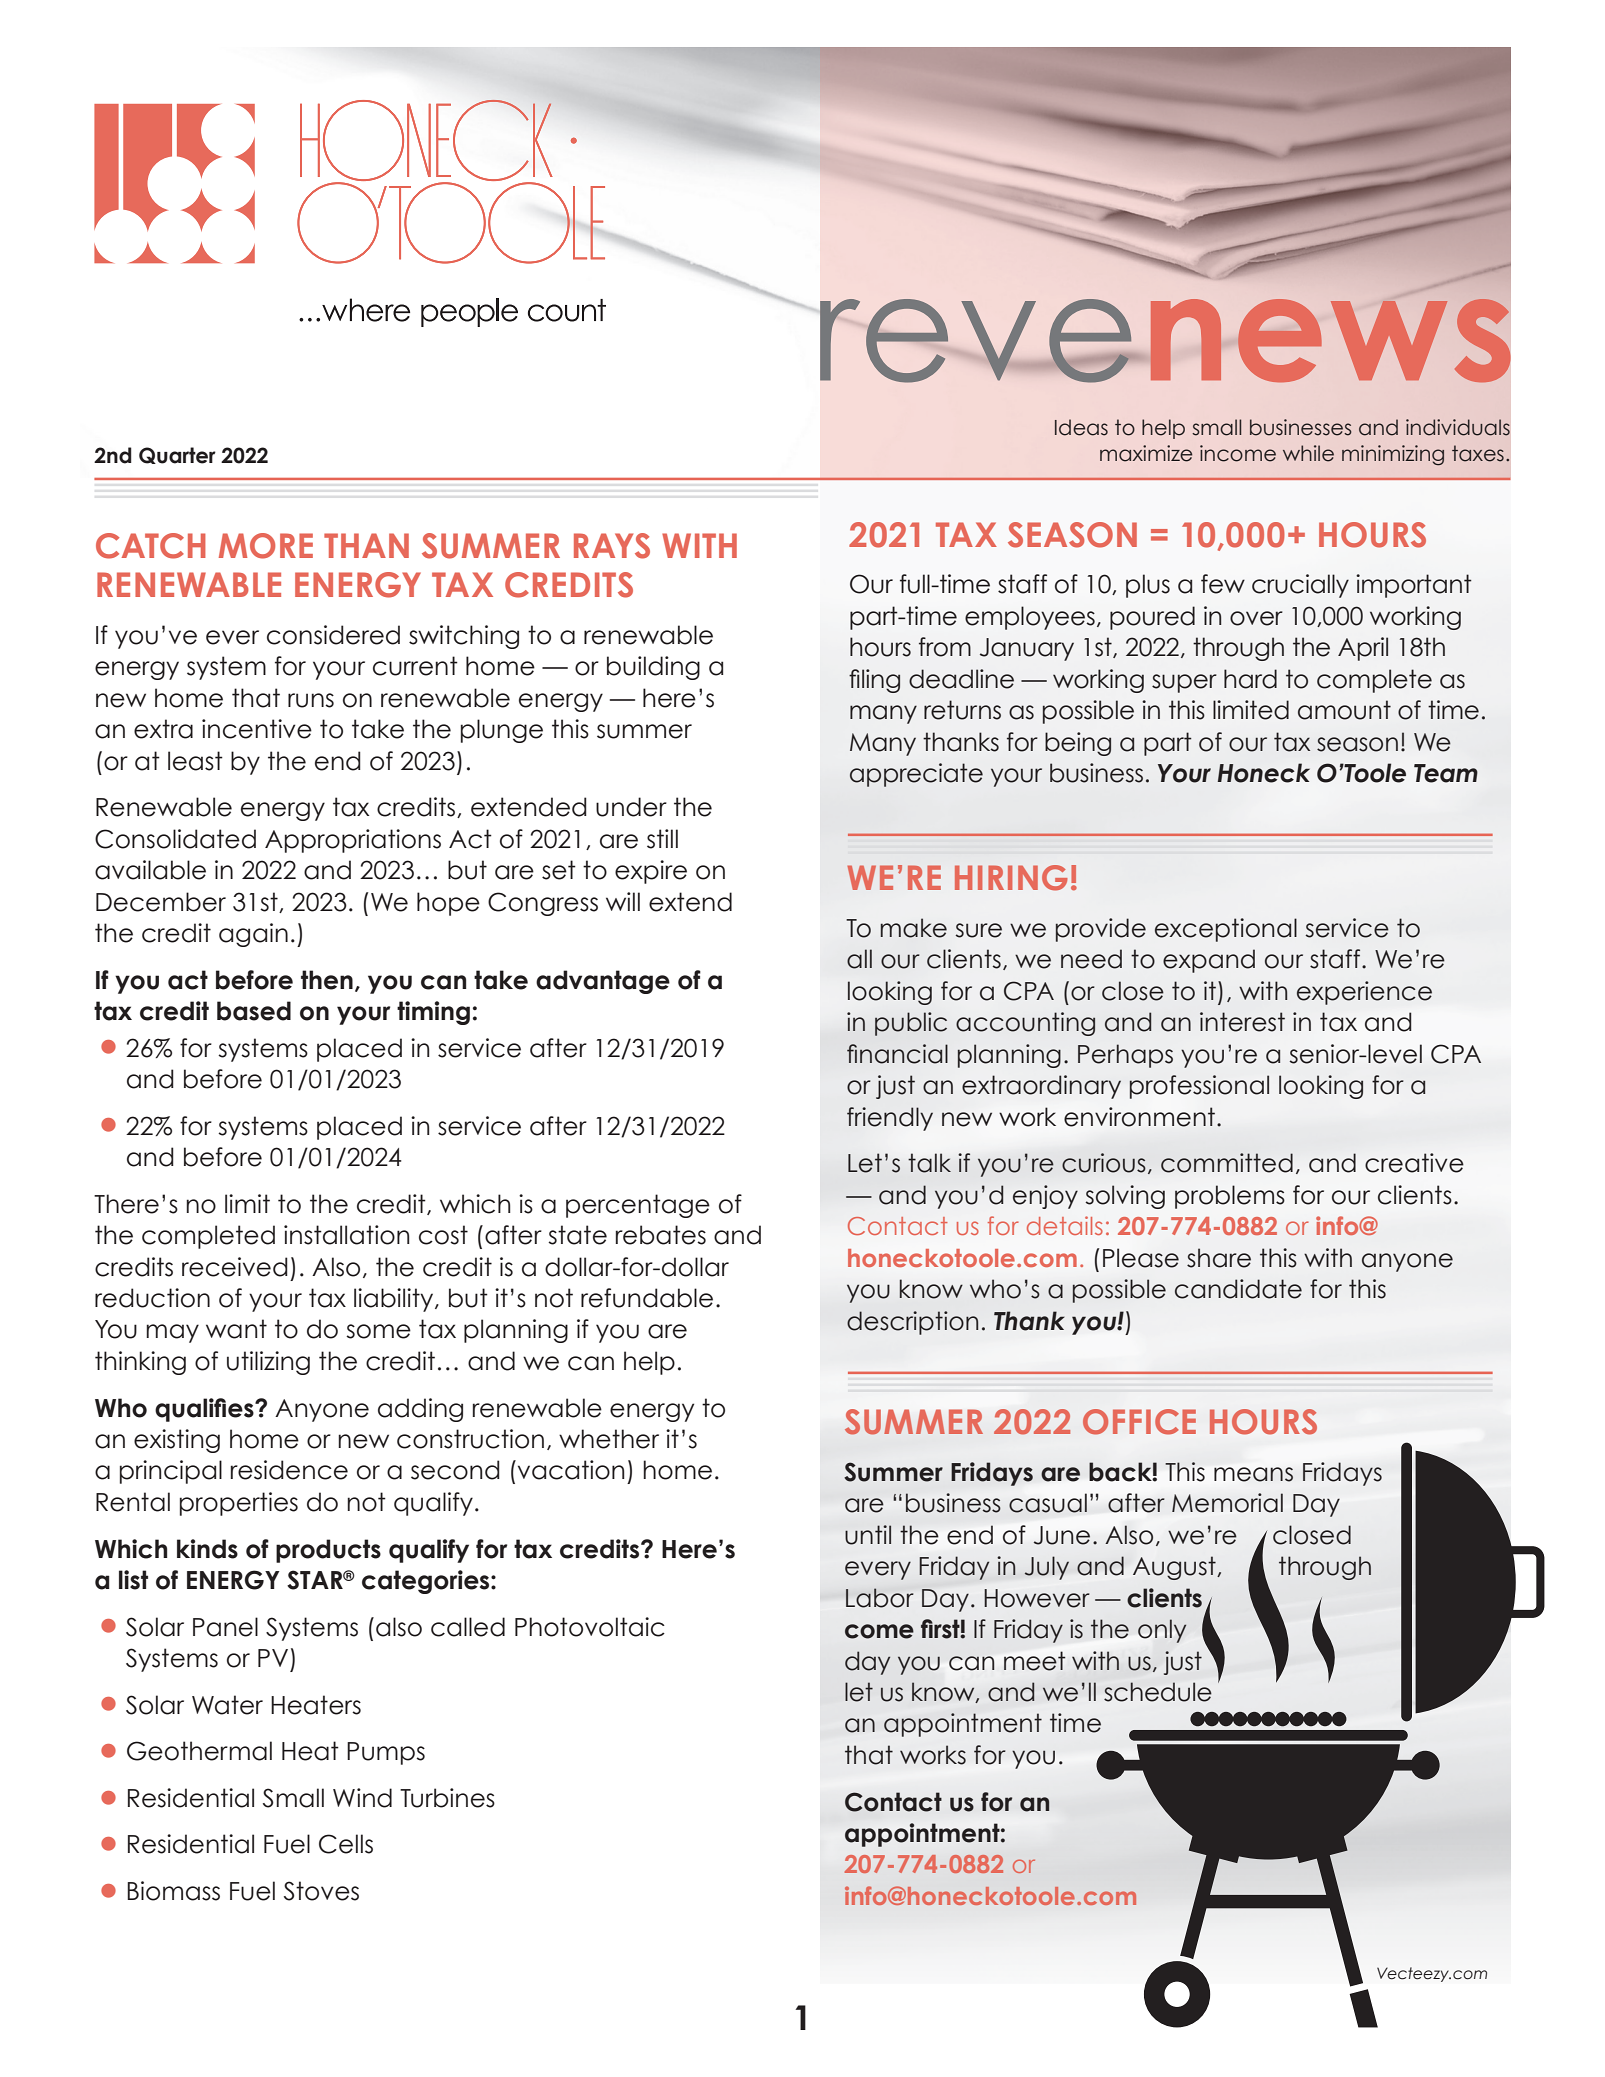 The height and width of the page is (2077, 1605). What do you see at coordinates (1034, 1661) in the page?
I see `meet` at bounding box center [1034, 1661].
